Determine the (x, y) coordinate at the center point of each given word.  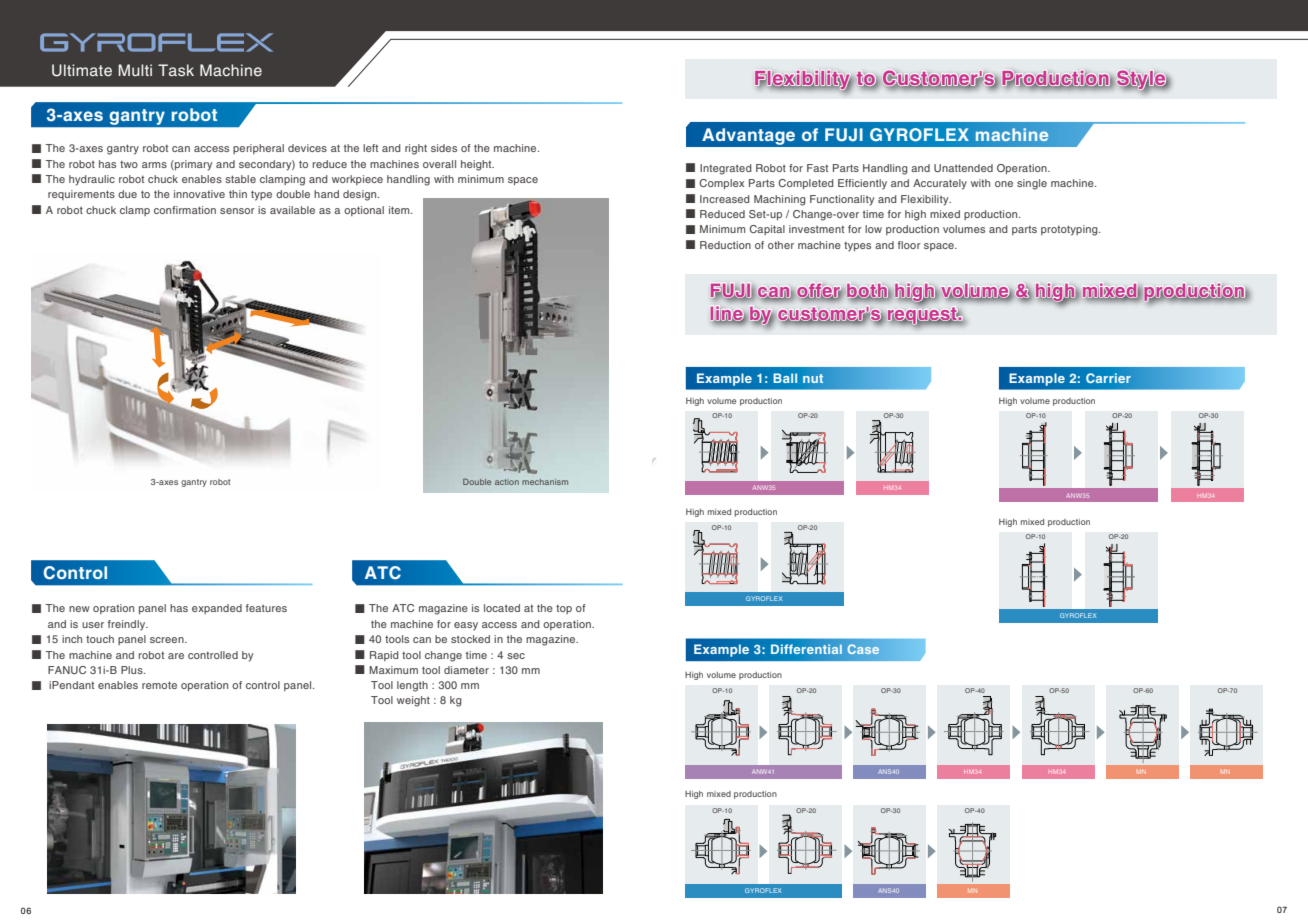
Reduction (725, 245)
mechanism (545, 482)
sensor (237, 211)
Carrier (1108, 378)
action (507, 482)
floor (909, 245)
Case (863, 649)
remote (159, 685)
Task (176, 70)
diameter (466, 670)
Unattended (963, 168)
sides (444, 148)
